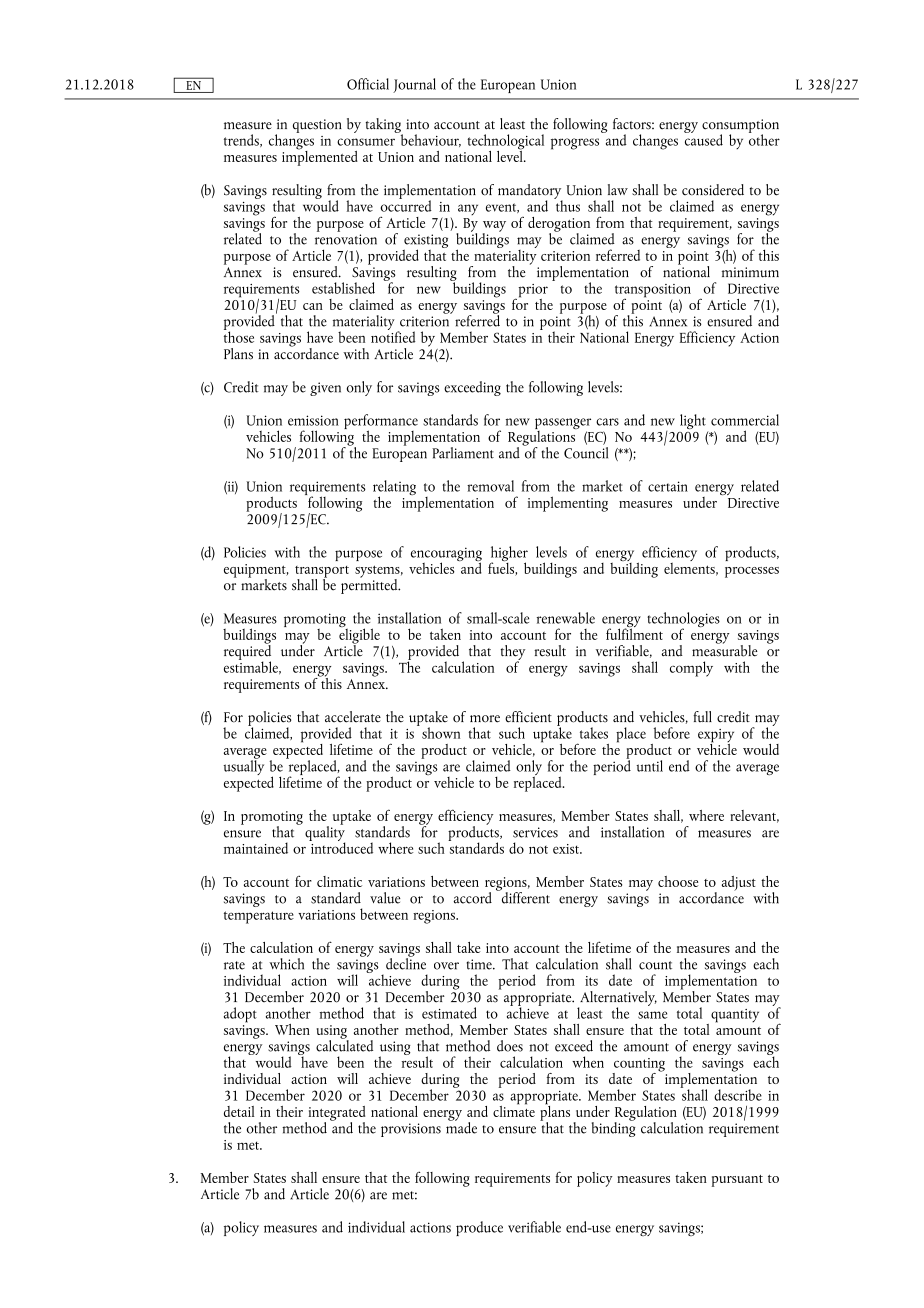  Describe the element at coordinates (703, 139) in the document. I see `caused` at that location.
